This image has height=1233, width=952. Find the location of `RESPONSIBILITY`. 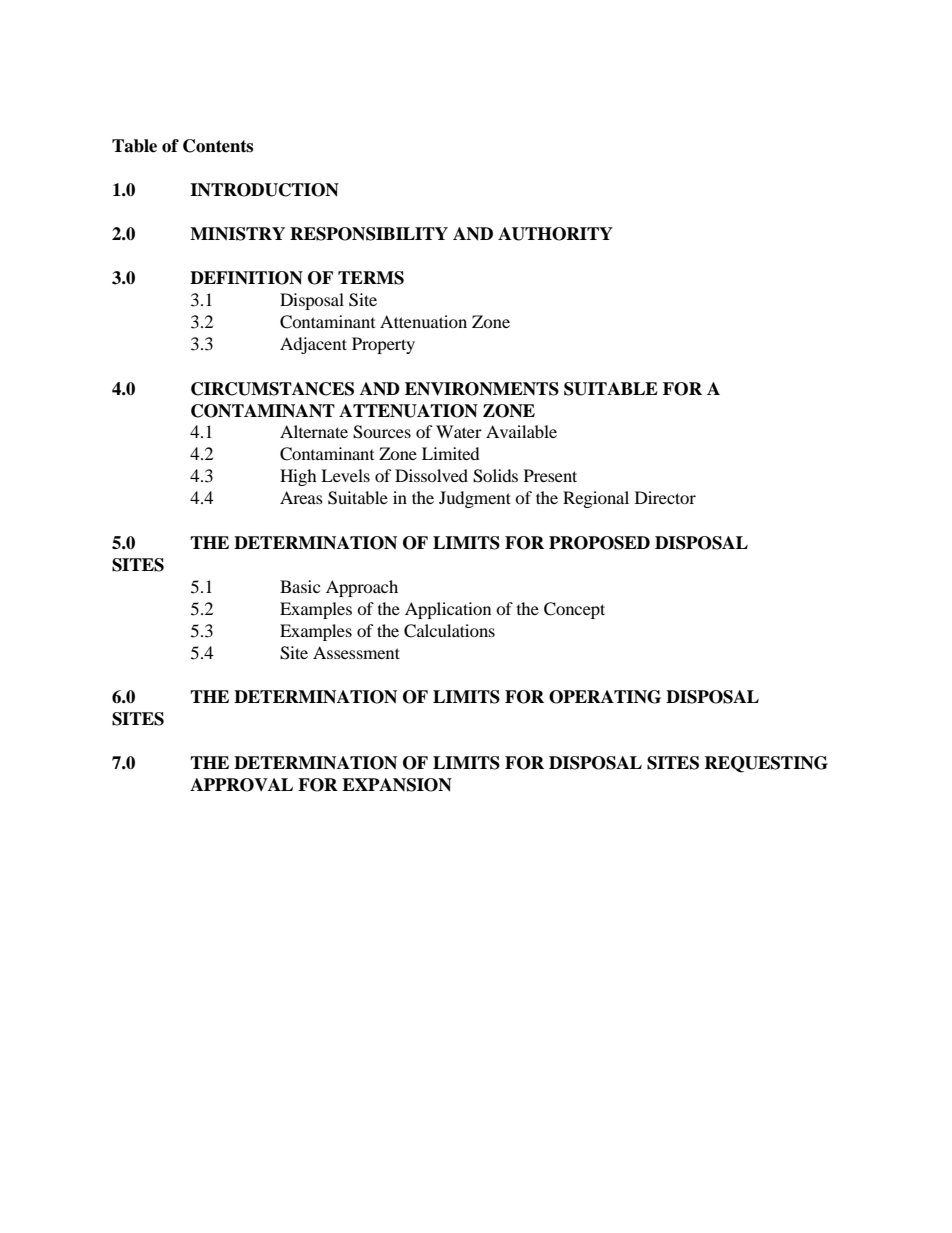

RESPONSIBILITY is located at coordinates (369, 234).
